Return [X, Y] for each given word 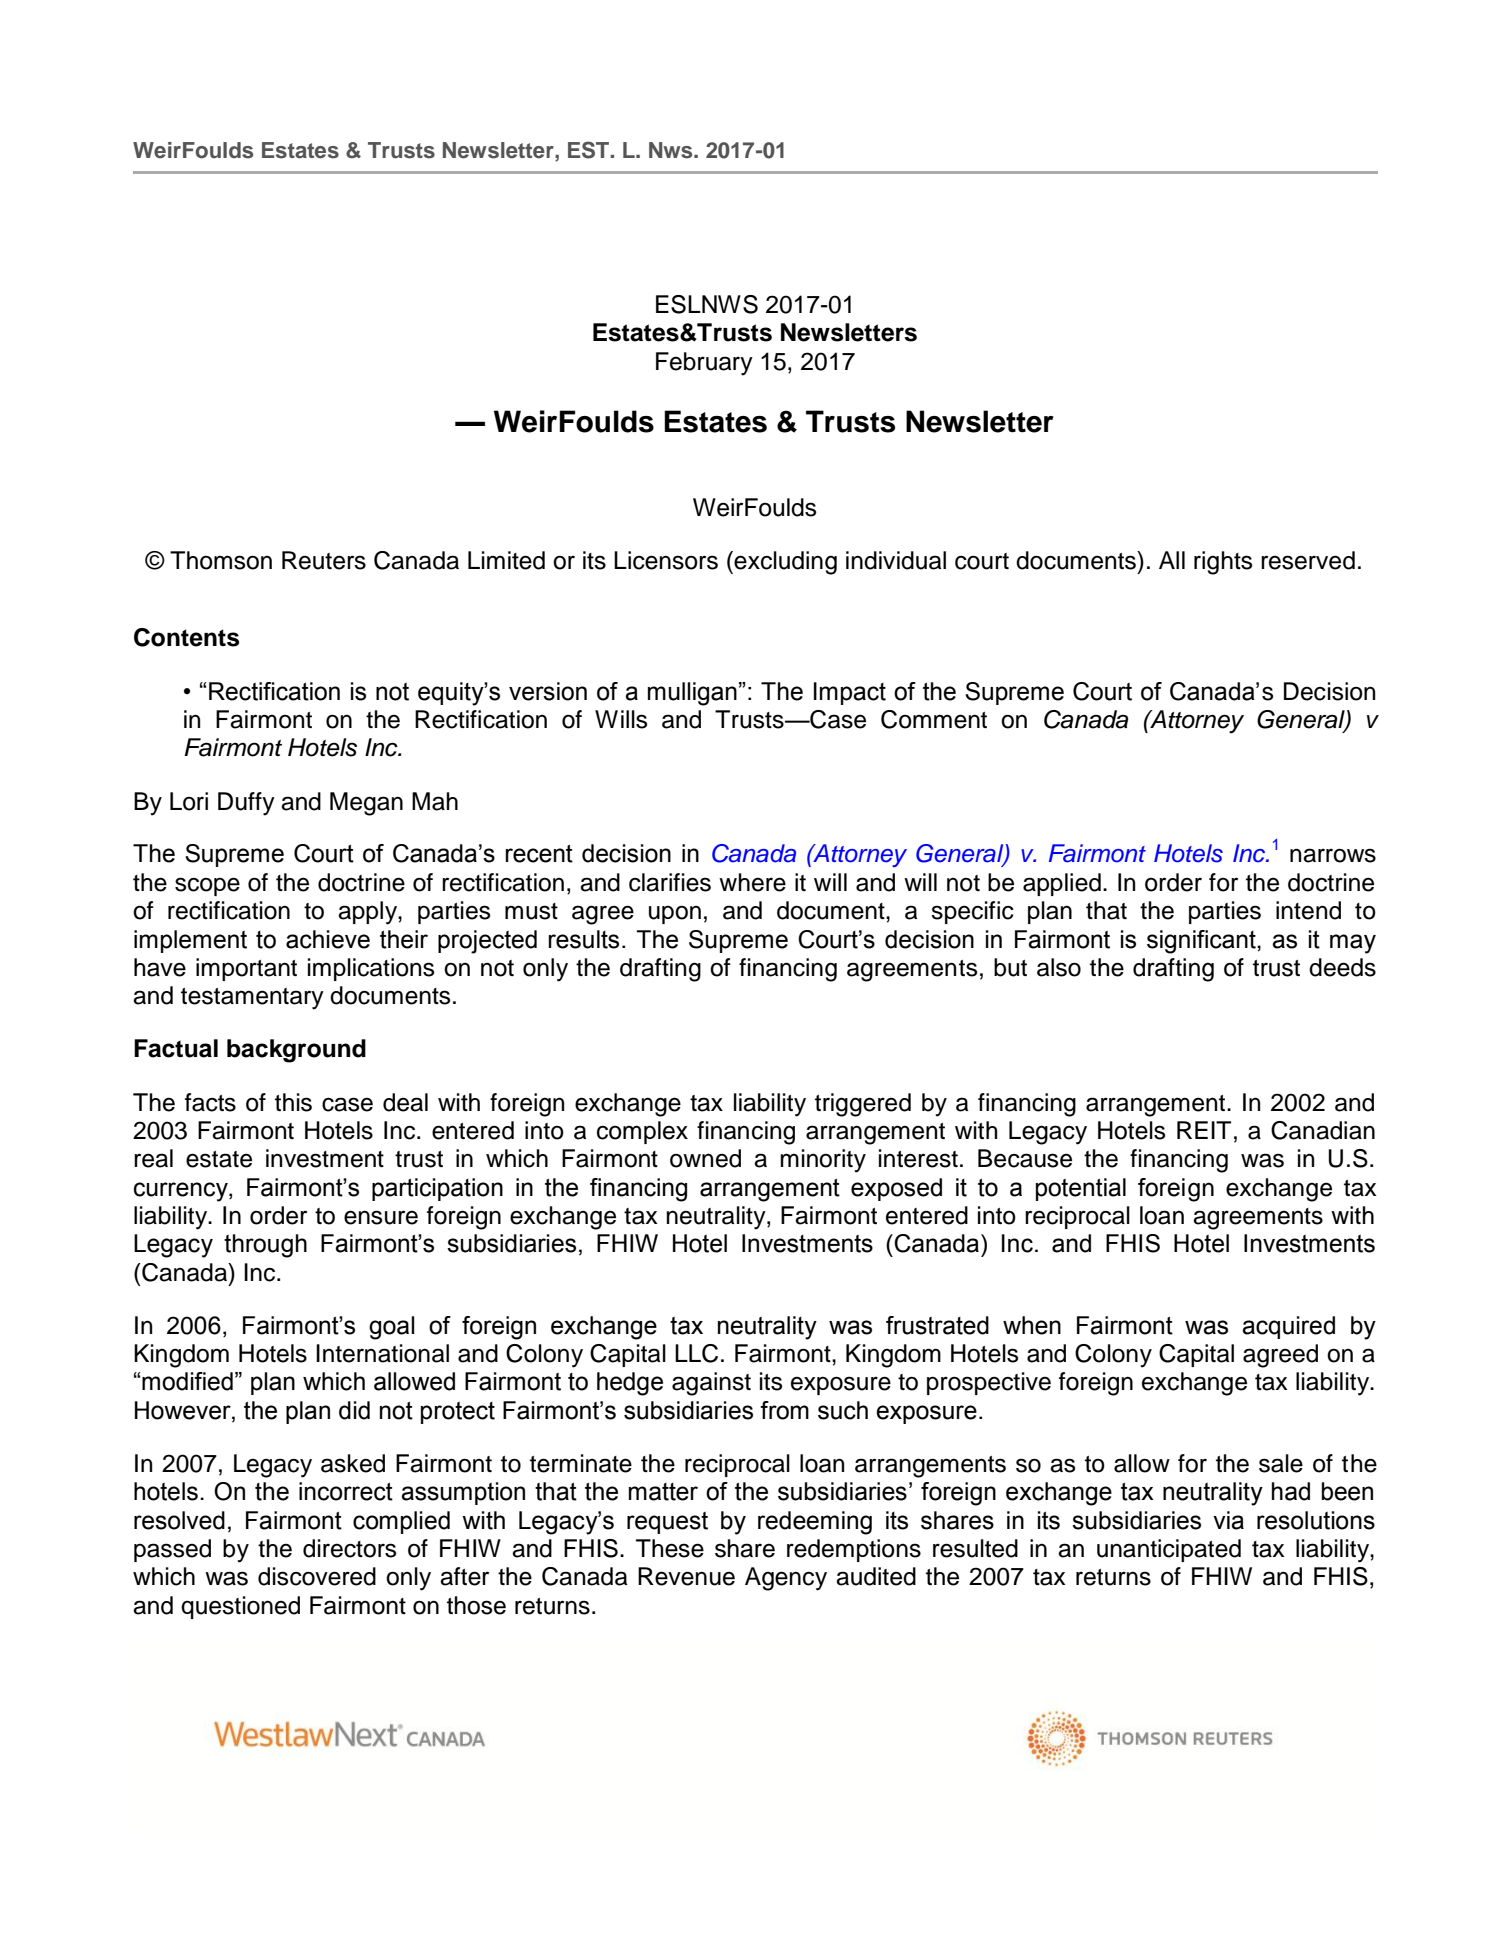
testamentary [252, 999]
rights [1223, 563]
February [704, 364]
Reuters [324, 560]
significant [1202, 942]
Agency [786, 1579]
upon [675, 914]
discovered [317, 1576]
